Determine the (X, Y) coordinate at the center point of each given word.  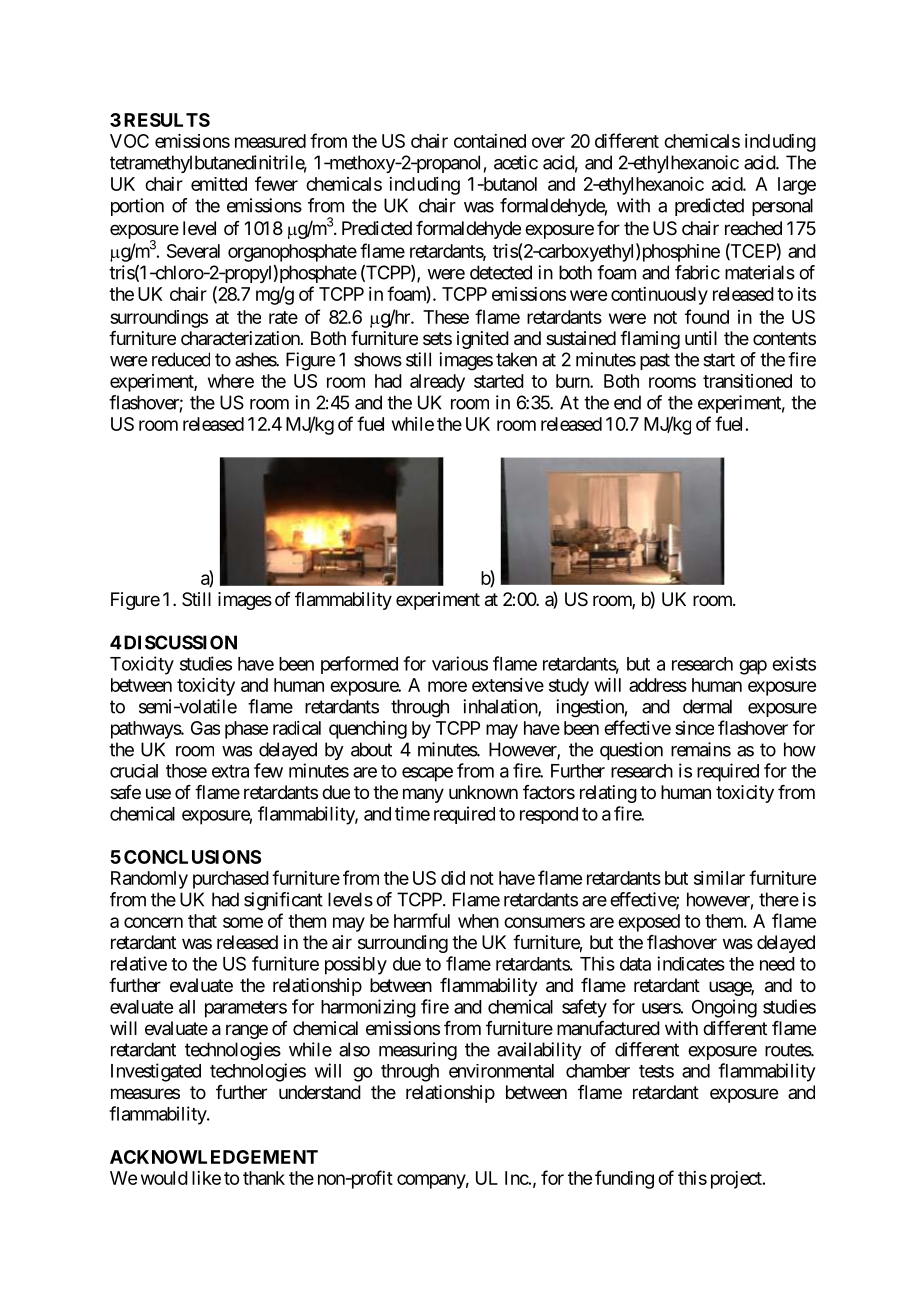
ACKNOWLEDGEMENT (214, 1157)
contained (490, 141)
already (437, 383)
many (423, 795)
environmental (501, 1071)
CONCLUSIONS (192, 857)
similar (719, 878)
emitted (219, 184)
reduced (181, 359)
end (627, 402)
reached (753, 228)
